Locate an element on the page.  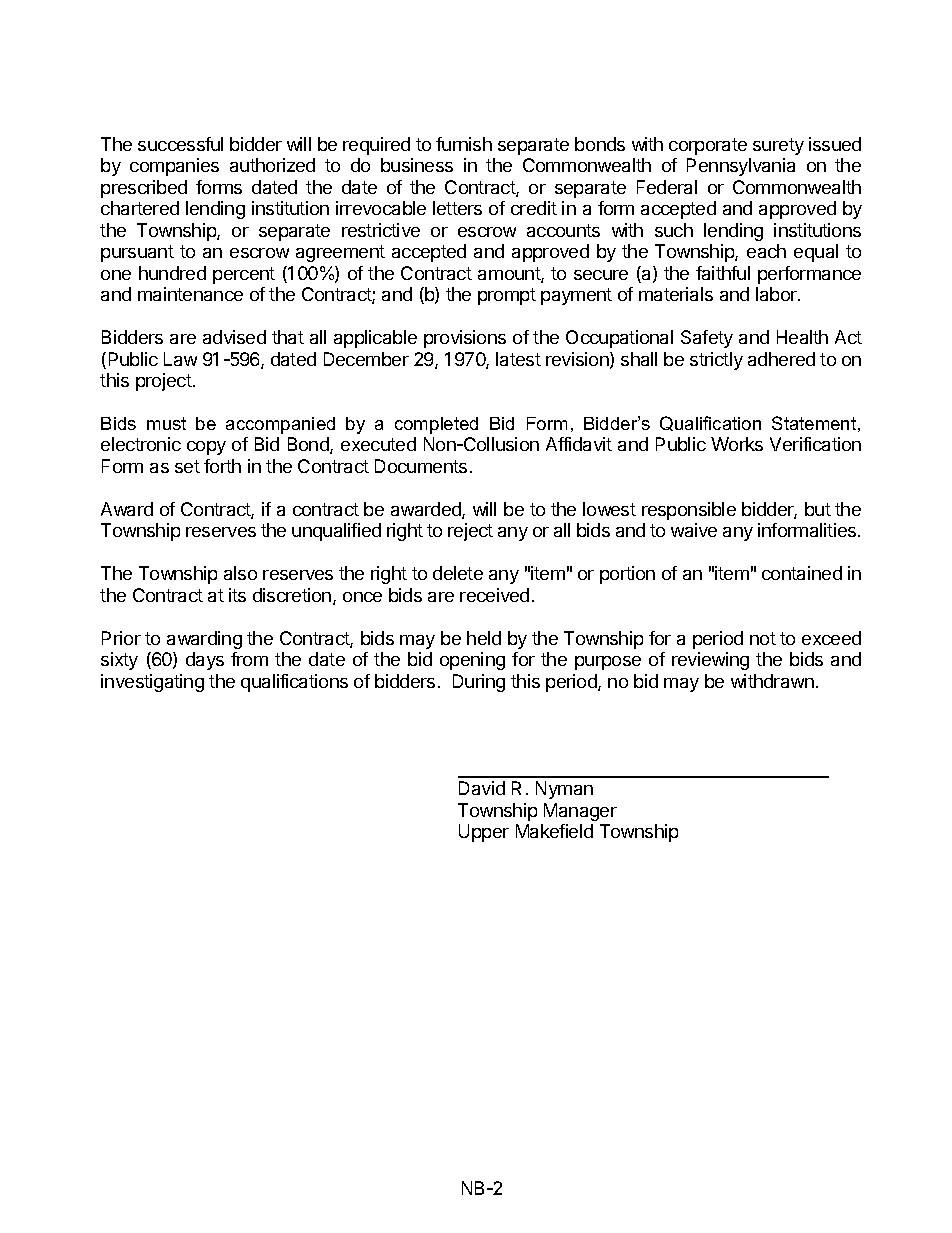
advised is located at coordinates (234, 337).
